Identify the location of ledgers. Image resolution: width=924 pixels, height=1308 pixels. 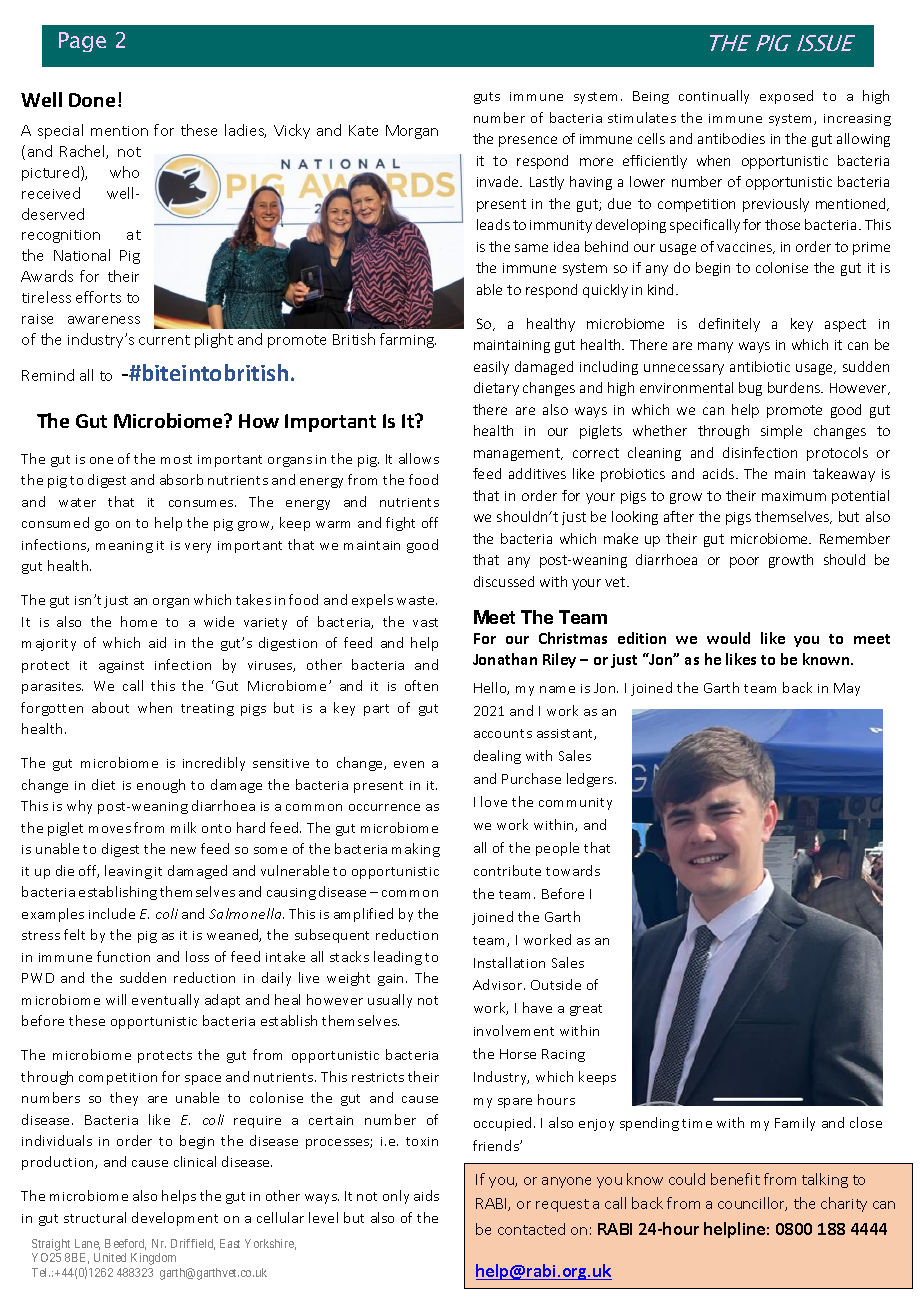
(591, 780).
